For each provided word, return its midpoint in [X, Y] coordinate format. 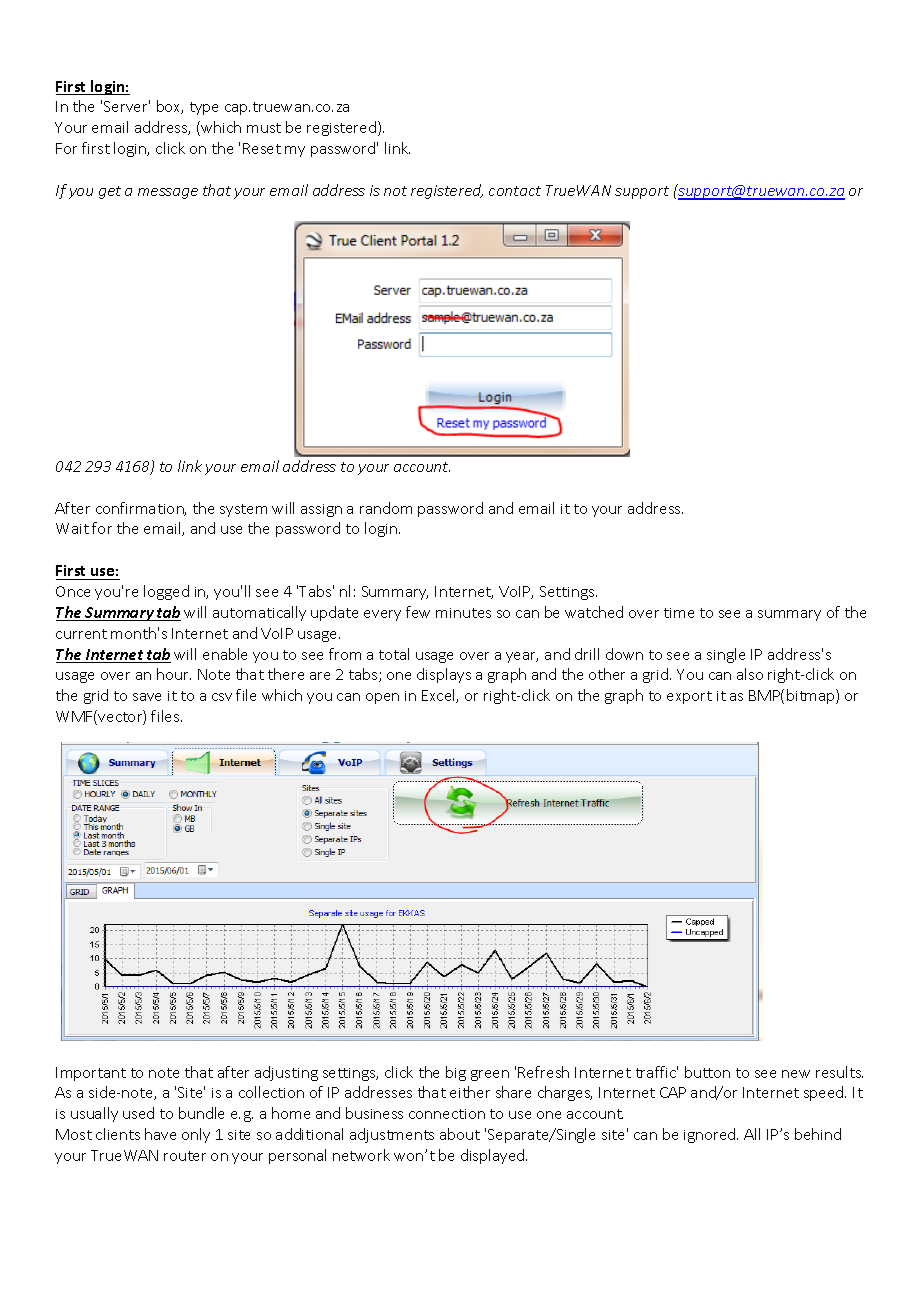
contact [515, 191]
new [796, 1074]
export [689, 697]
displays [444, 675]
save [147, 697]
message [168, 193]
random [386, 508]
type [204, 108]
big [456, 1073]
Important [91, 1074]
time [679, 613]
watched [594, 612]
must [264, 128]
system [243, 510]
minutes [463, 613]
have [160, 1134]
